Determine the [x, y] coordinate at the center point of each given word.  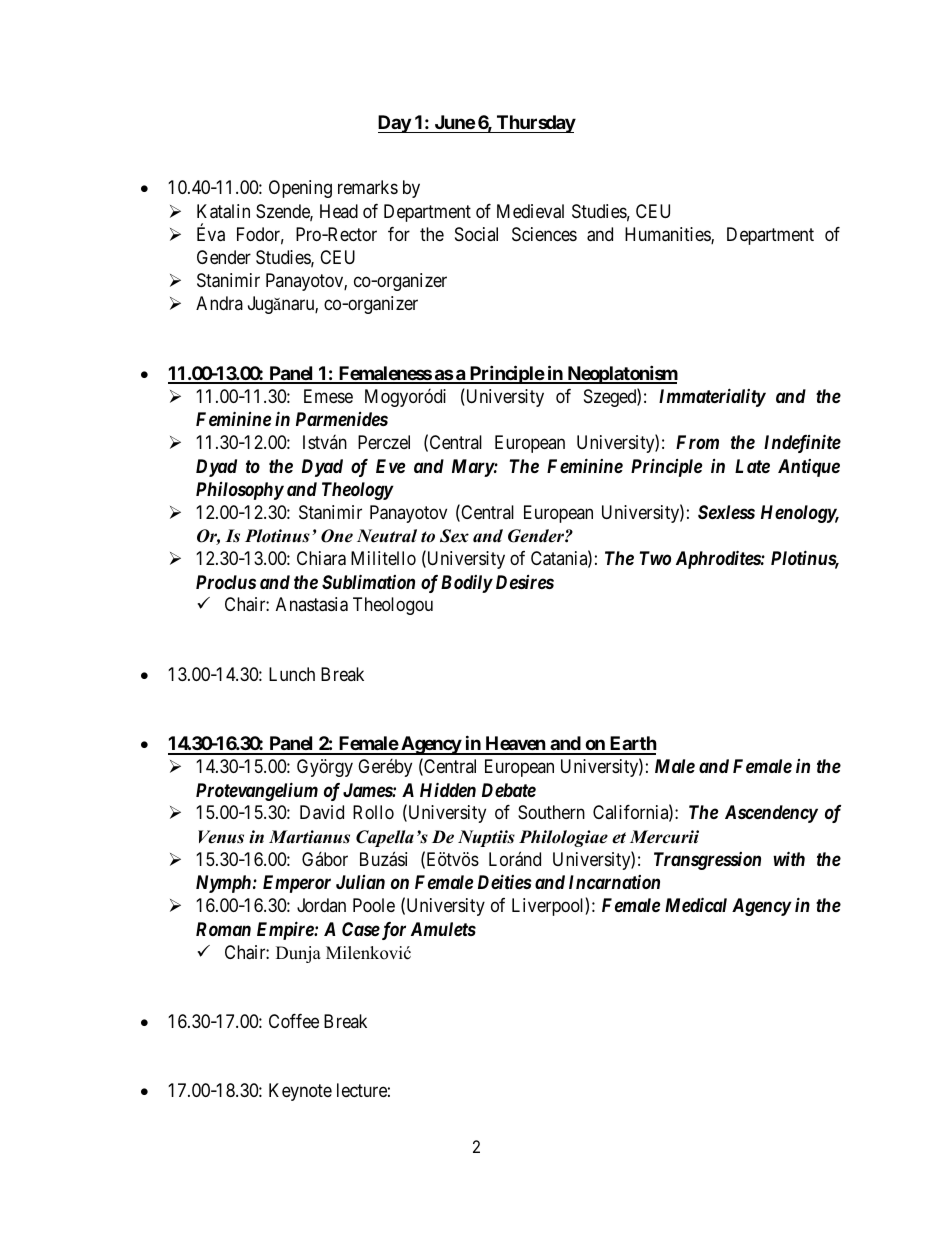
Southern [551, 812]
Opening [300, 189]
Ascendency [771, 814]
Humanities [668, 235]
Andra [219, 303]
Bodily [467, 584]
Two [655, 558]
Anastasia [312, 604]
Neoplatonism [621, 374]
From [697, 442]
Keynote [300, 1092]
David [322, 812]
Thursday [535, 124]
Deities [505, 881]
